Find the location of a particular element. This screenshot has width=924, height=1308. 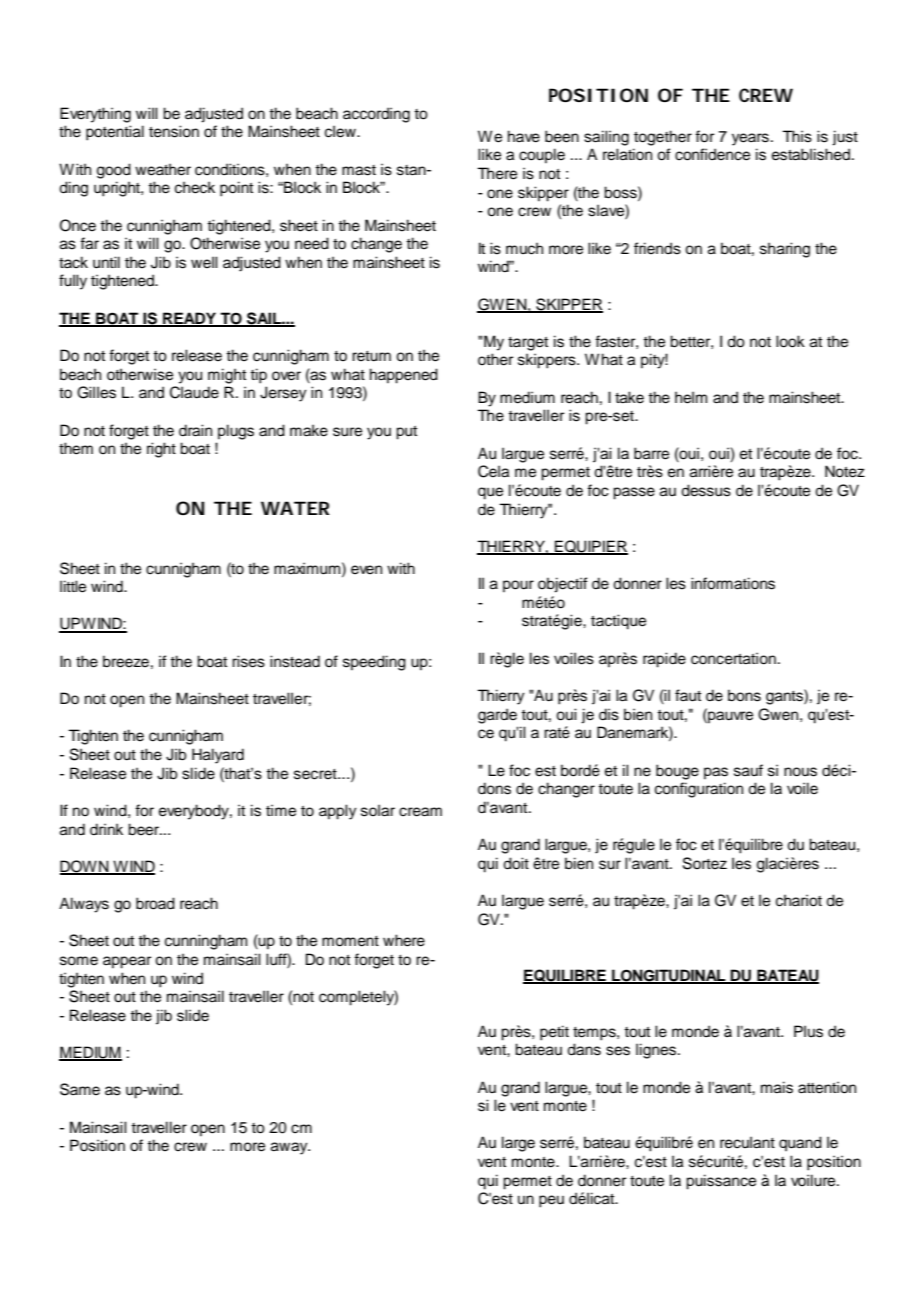

years is located at coordinates (750, 139).
